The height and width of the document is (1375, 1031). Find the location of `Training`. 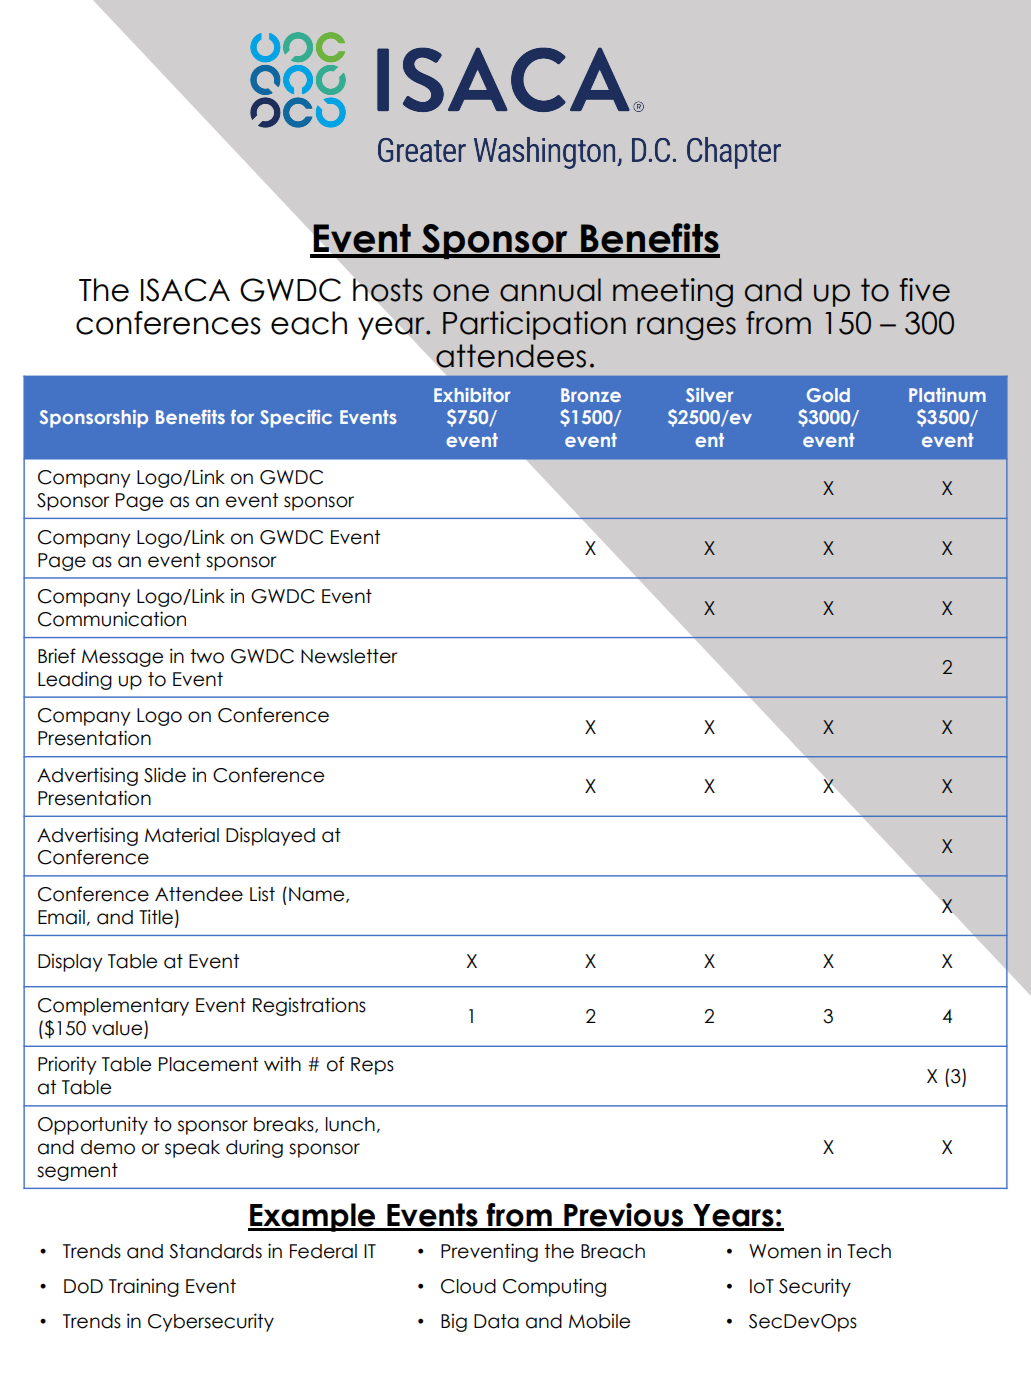

Training is located at coordinates (144, 1287).
